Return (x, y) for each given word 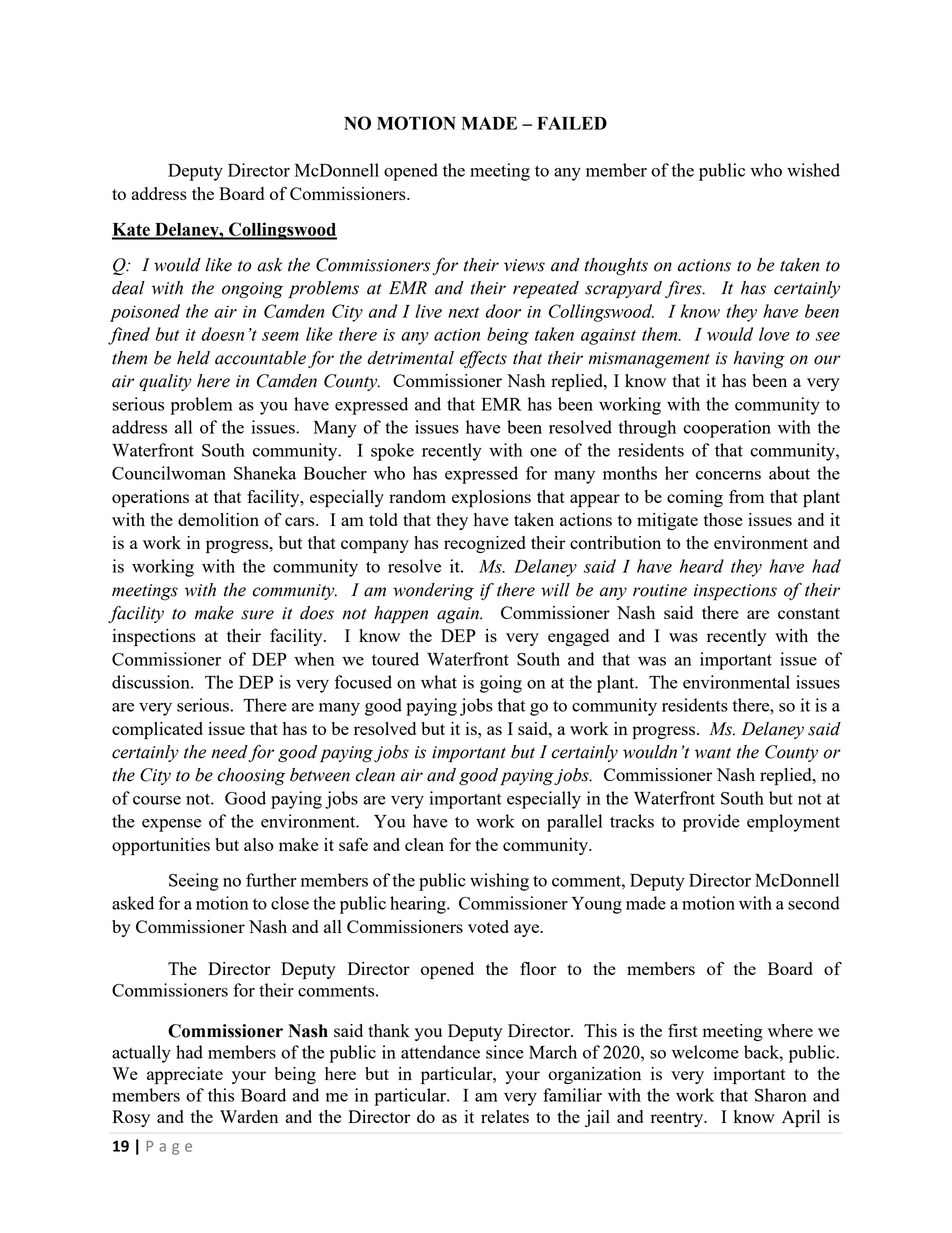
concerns (728, 475)
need (230, 753)
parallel (574, 823)
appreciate (185, 1076)
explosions (491, 499)
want (713, 753)
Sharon (781, 1095)
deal (128, 288)
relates (505, 1116)
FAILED (572, 123)
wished (813, 170)
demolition (218, 519)
